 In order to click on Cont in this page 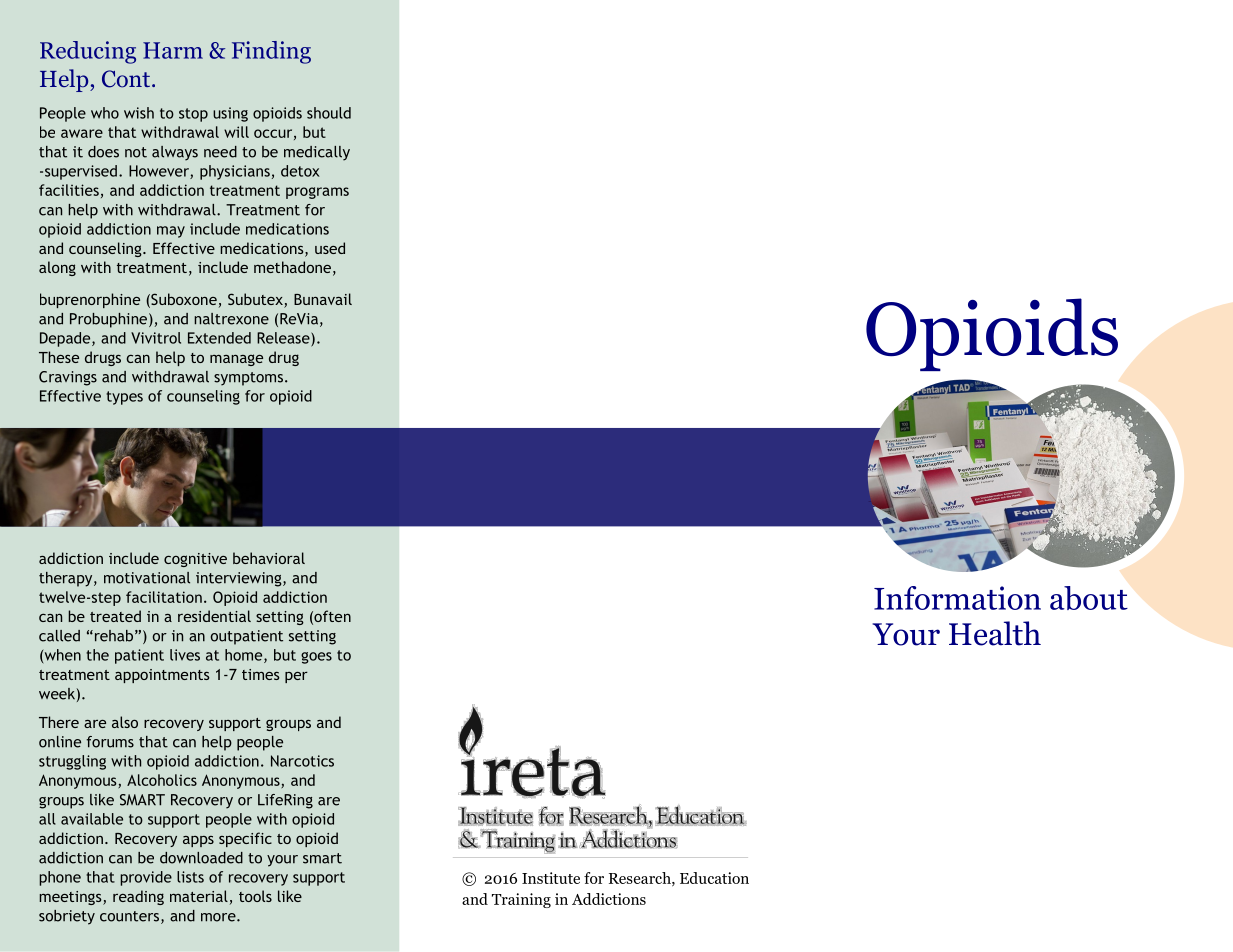, I will do `click(127, 79)`.
